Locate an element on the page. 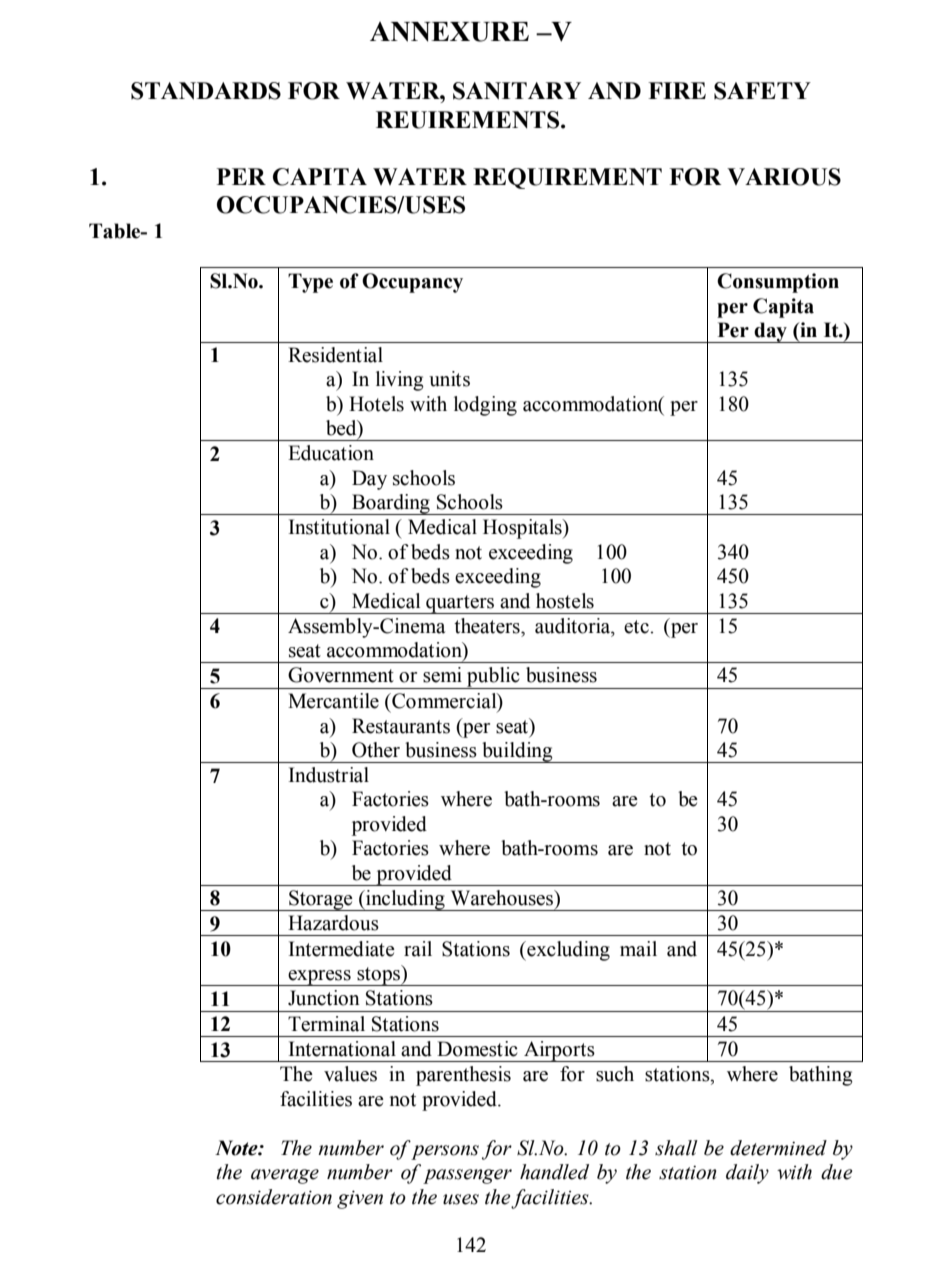 The width and height of the document is (952, 1271). Education is located at coordinates (331, 453).
